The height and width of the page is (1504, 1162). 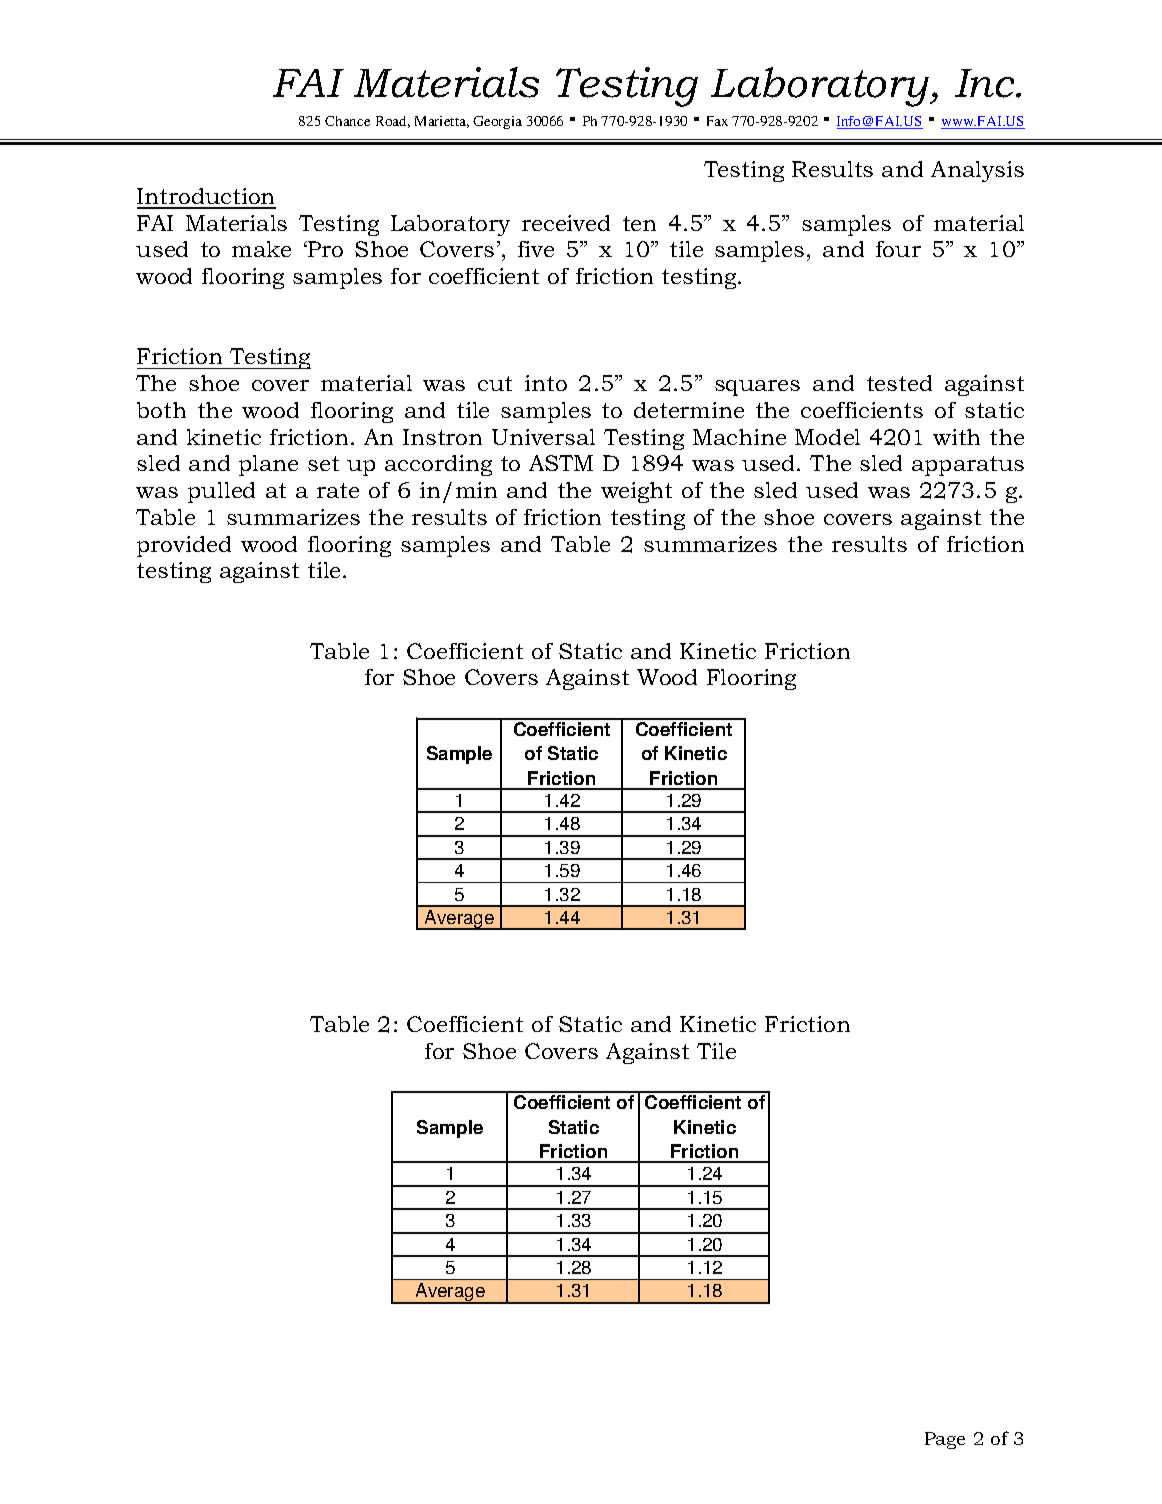 I want to click on provided, so click(x=184, y=546).
